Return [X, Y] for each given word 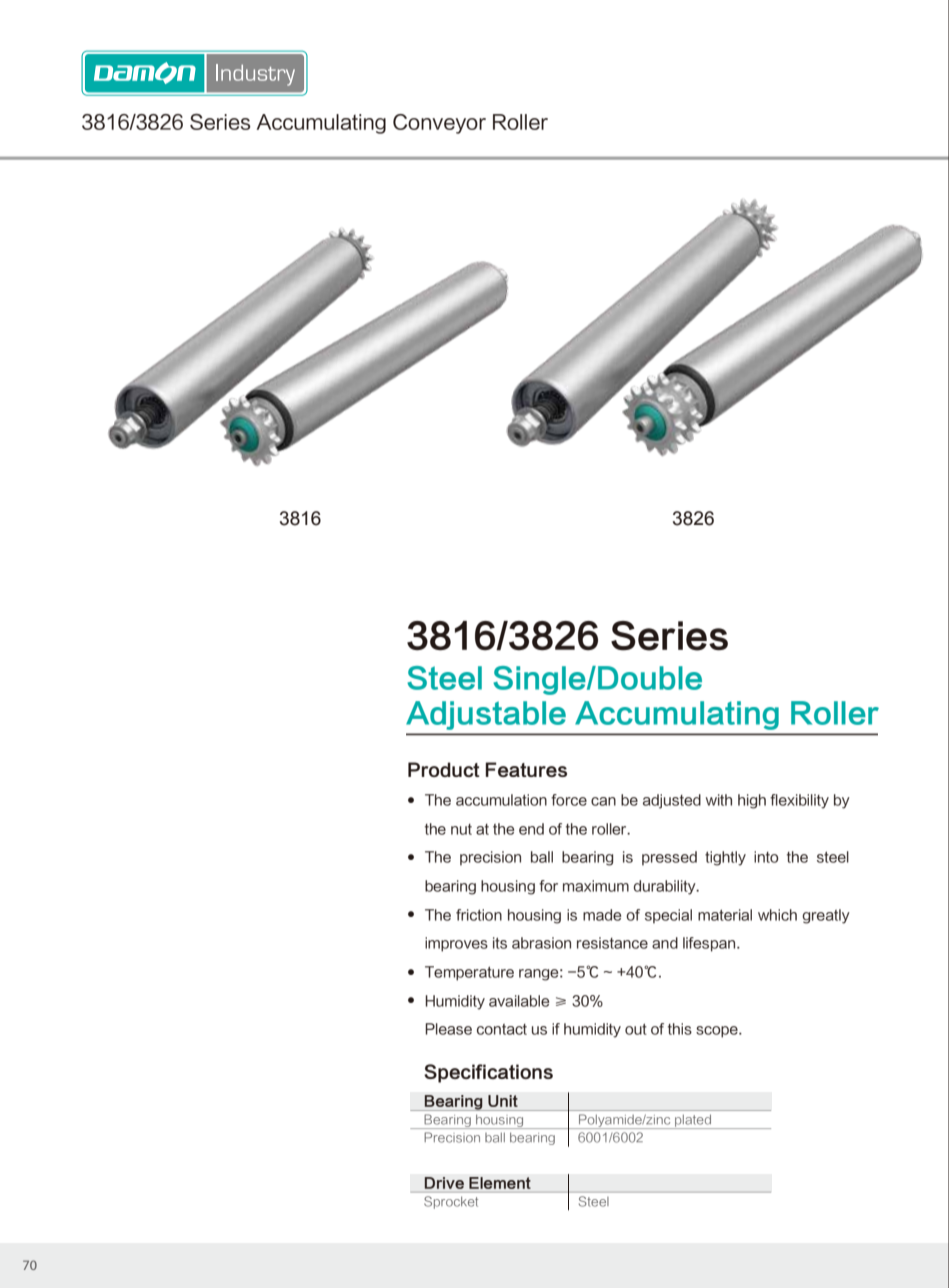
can [603, 801]
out [636, 1029]
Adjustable [486, 715]
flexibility [799, 801]
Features [526, 769]
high [752, 801]
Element [500, 1183]
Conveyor [439, 124]
